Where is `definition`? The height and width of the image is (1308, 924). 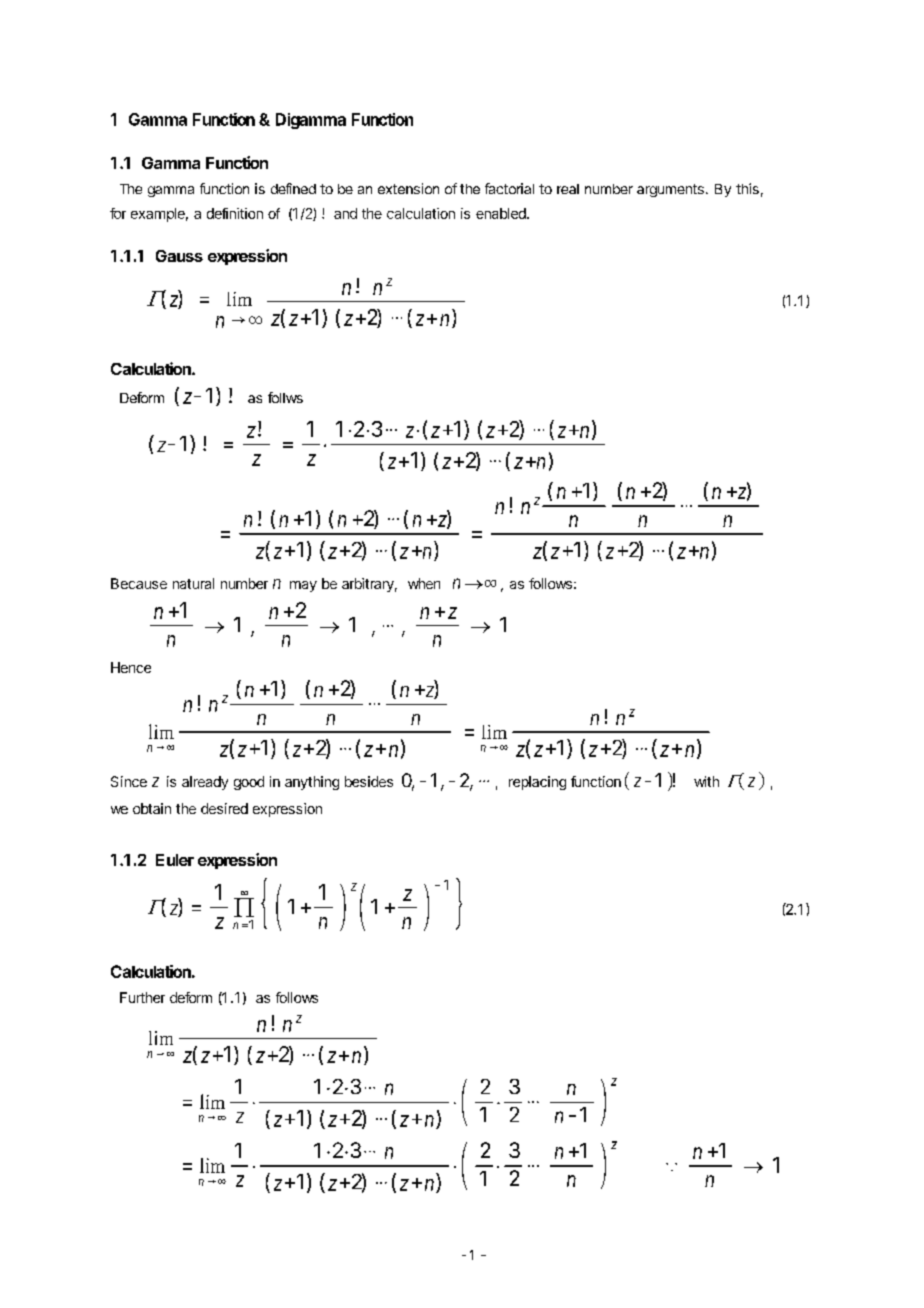 definition is located at coordinates (235, 213).
